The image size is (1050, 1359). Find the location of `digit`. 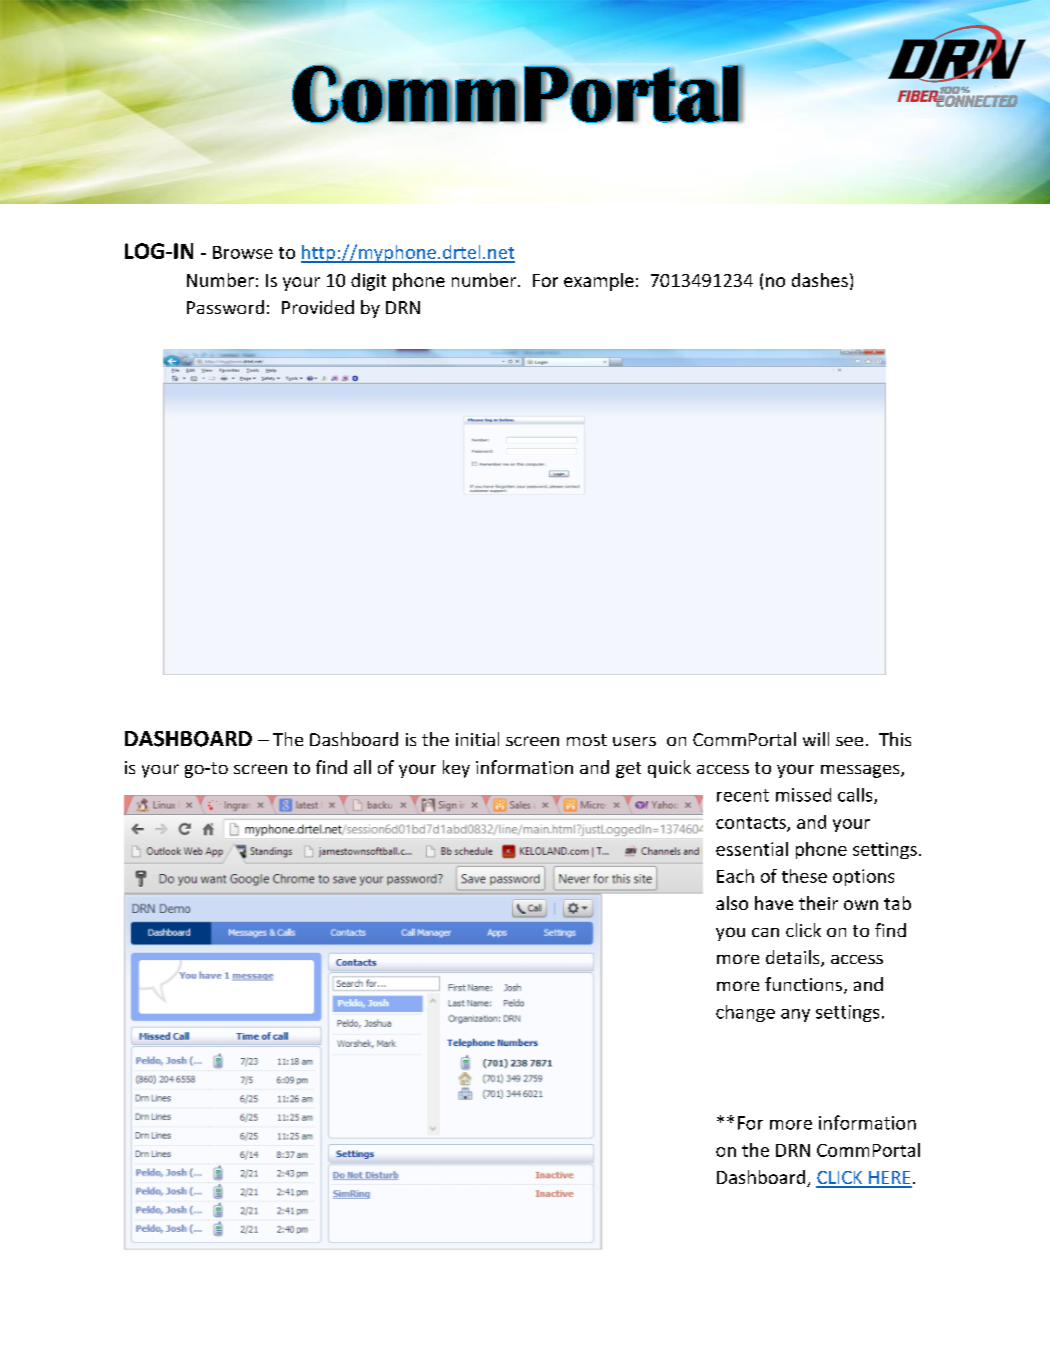

digit is located at coordinates (368, 282).
